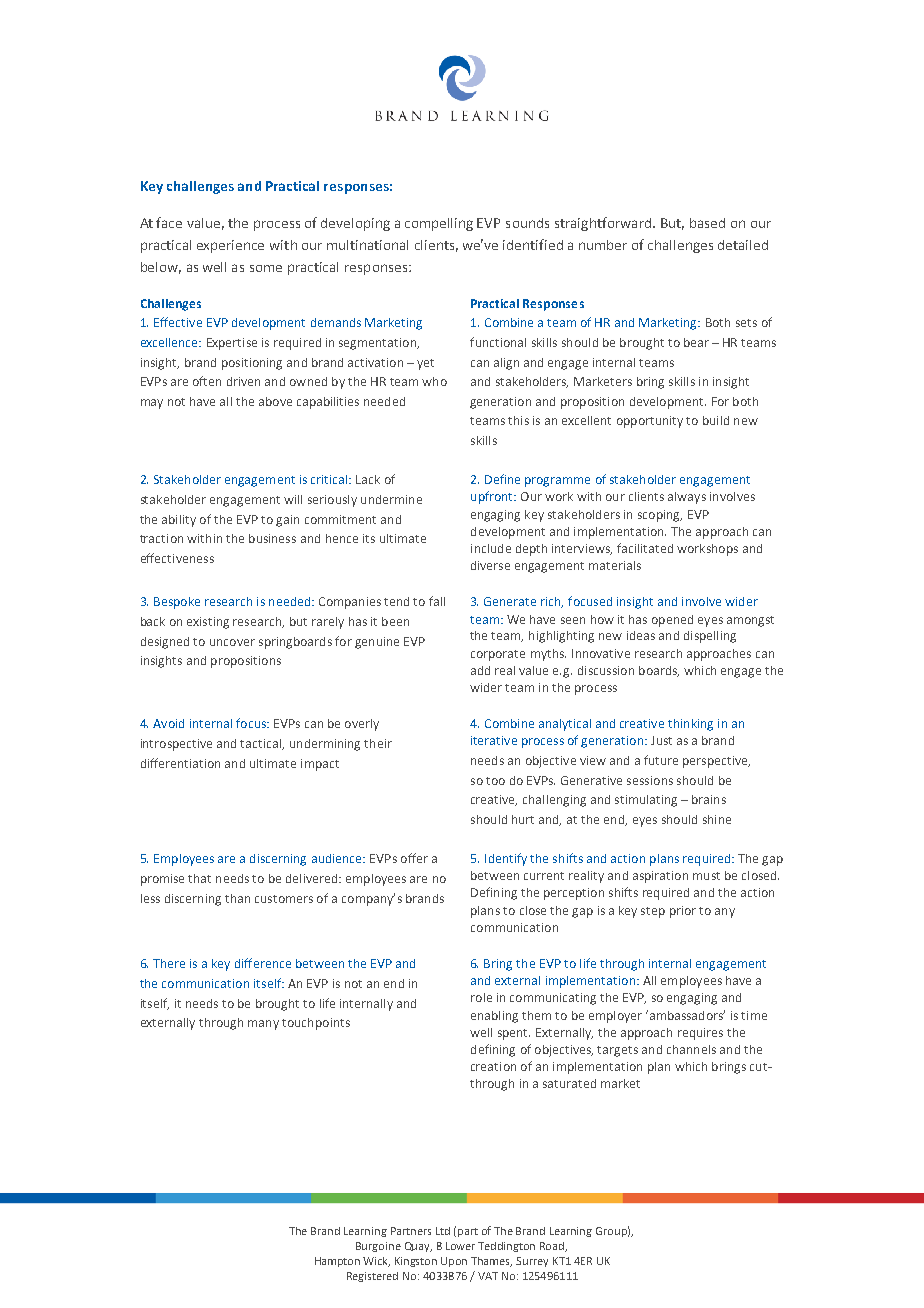 Image resolution: width=924 pixels, height=1308 pixels. Describe the element at coordinates (337, 1262) in the document. I see `Hampton` at that location.
